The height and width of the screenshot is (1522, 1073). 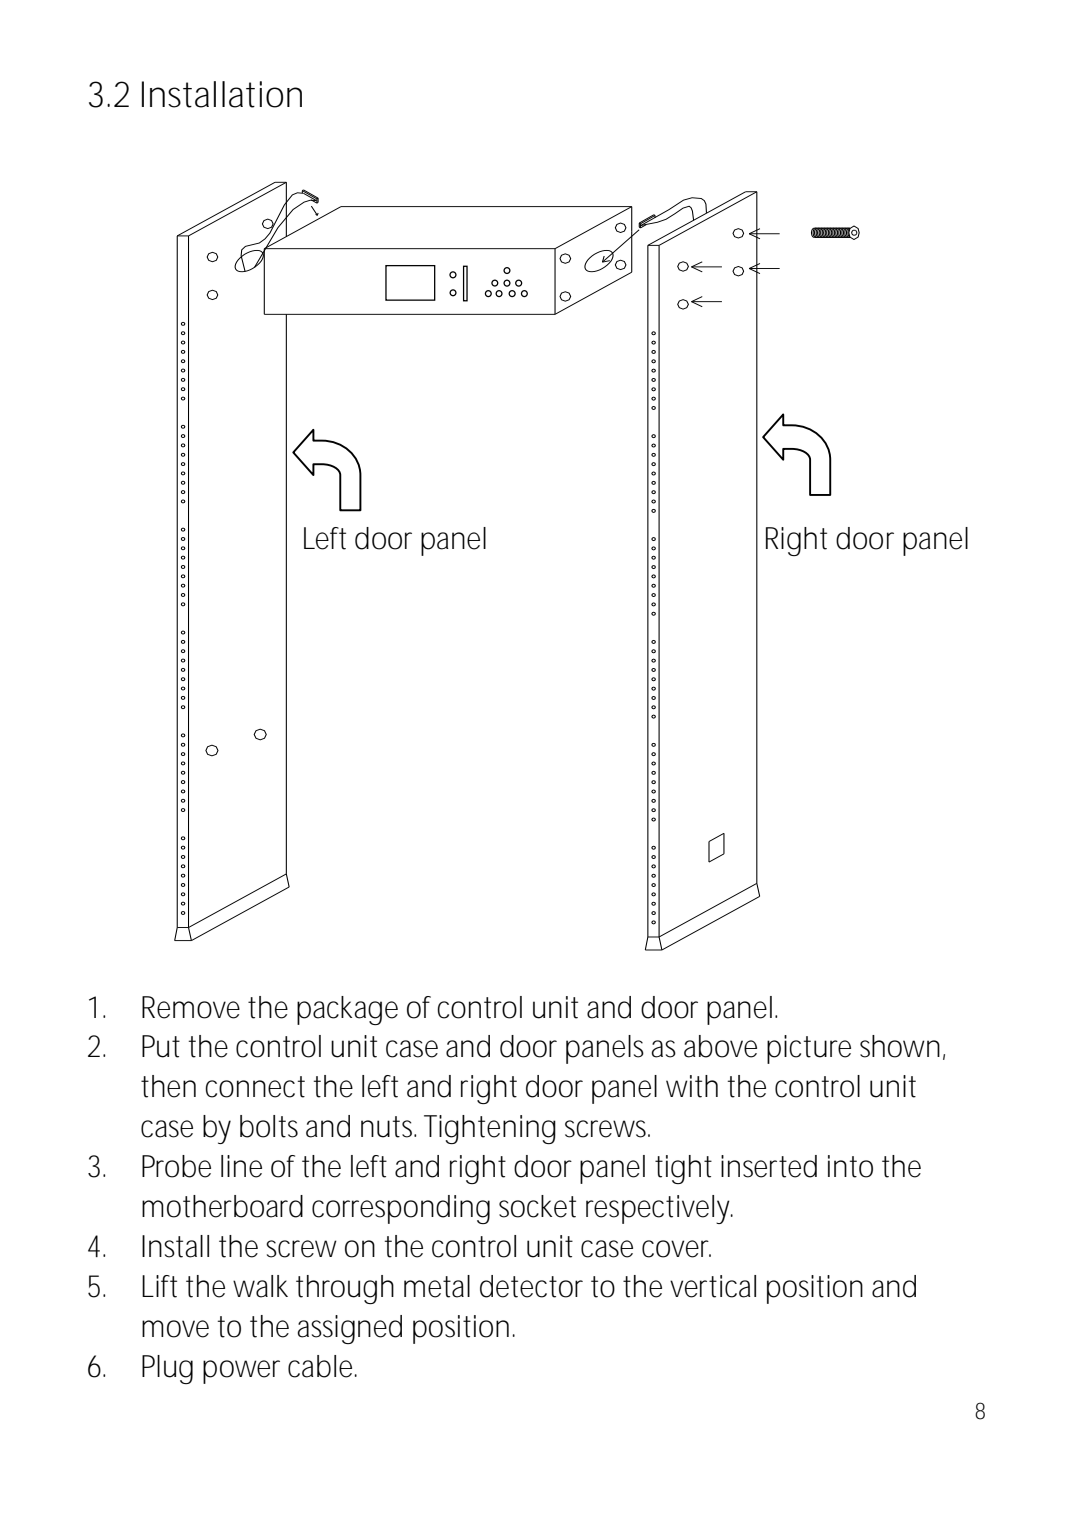 What do you see at coordinates (809, 1049) in the screenshot?
I see `picture` at bounding box center [809, 1049].
